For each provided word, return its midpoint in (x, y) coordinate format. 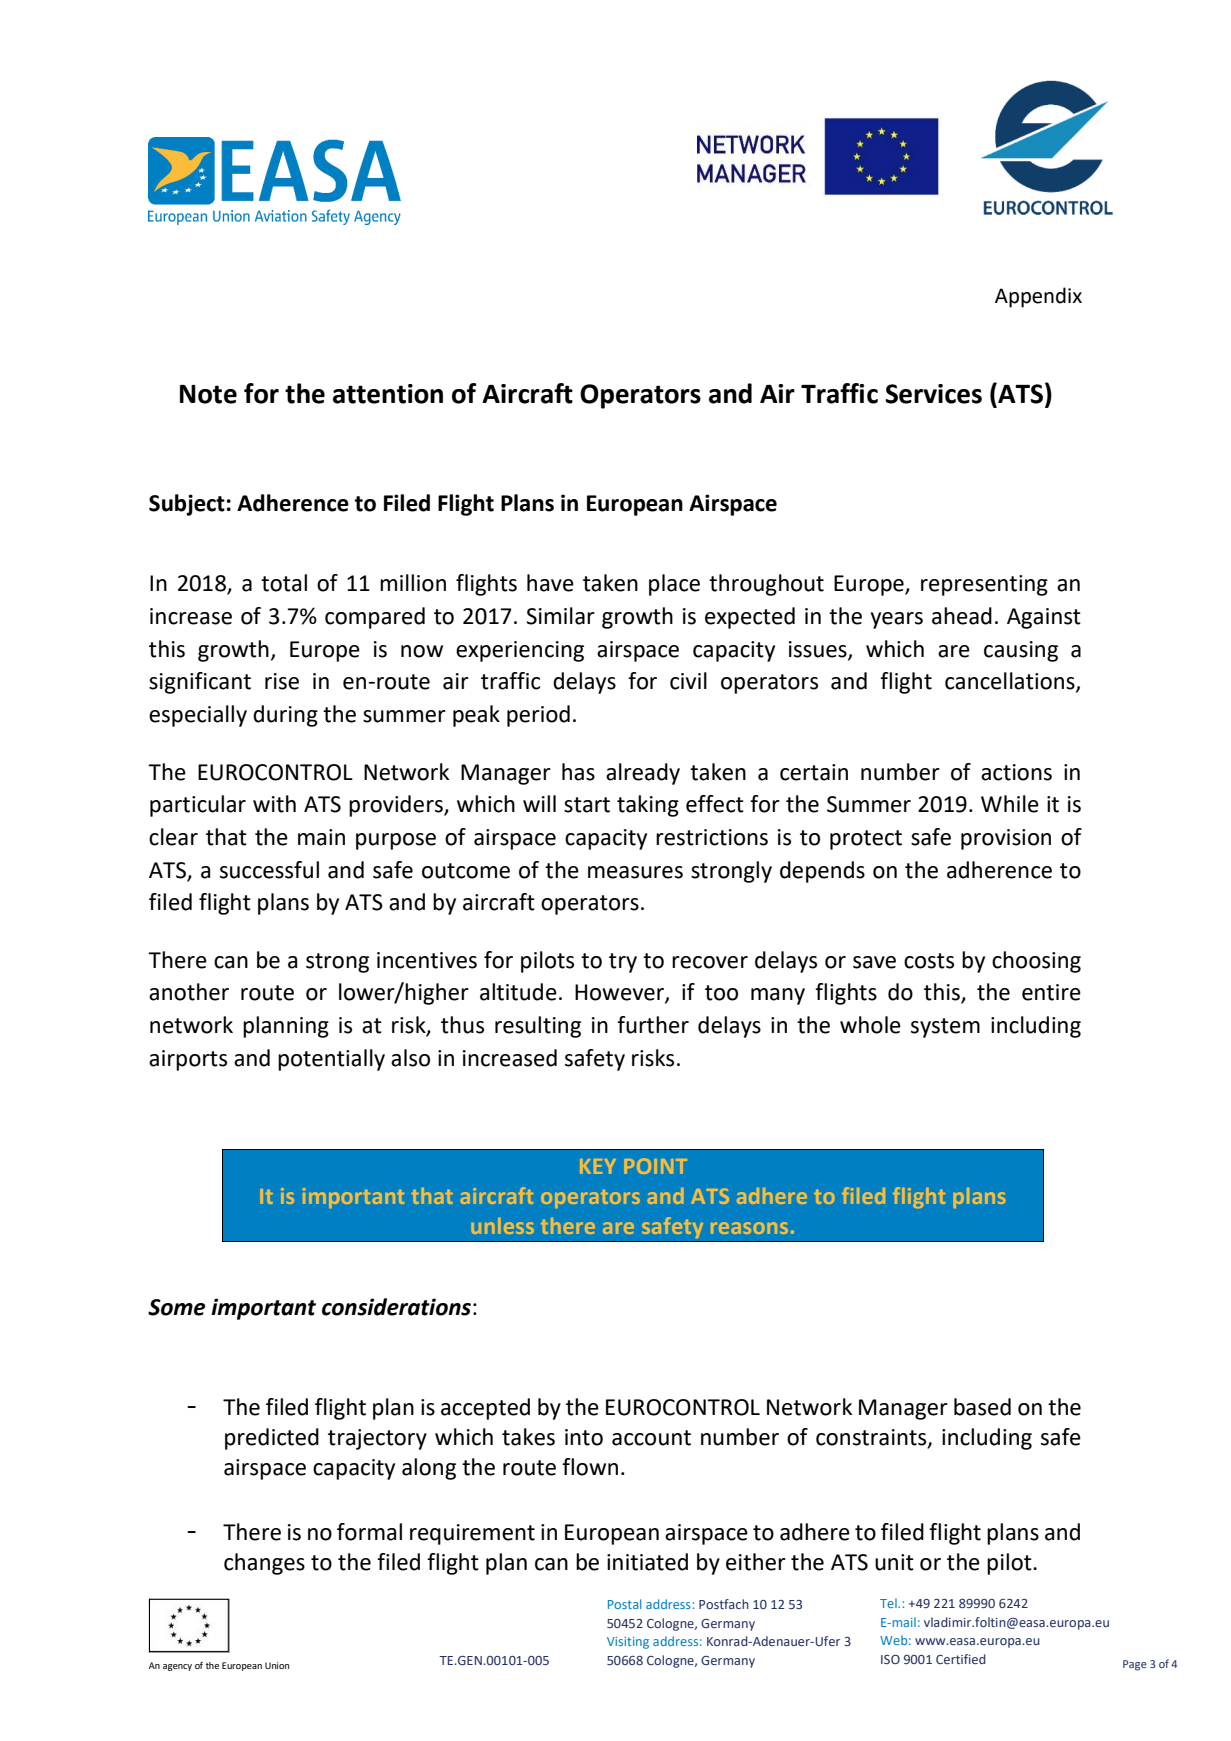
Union (277, 1665)
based (982, 1407)
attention (388, 394)
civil (688, 681)
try (623, 963)
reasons (749, 1228)
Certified (961, 1659)
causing (1021, 651)
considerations (396, 1307)
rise (282, 681)
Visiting (628, 1643)
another (189, 992)
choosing (1036, 962)
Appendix (1038, 297)
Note (208, 394)
